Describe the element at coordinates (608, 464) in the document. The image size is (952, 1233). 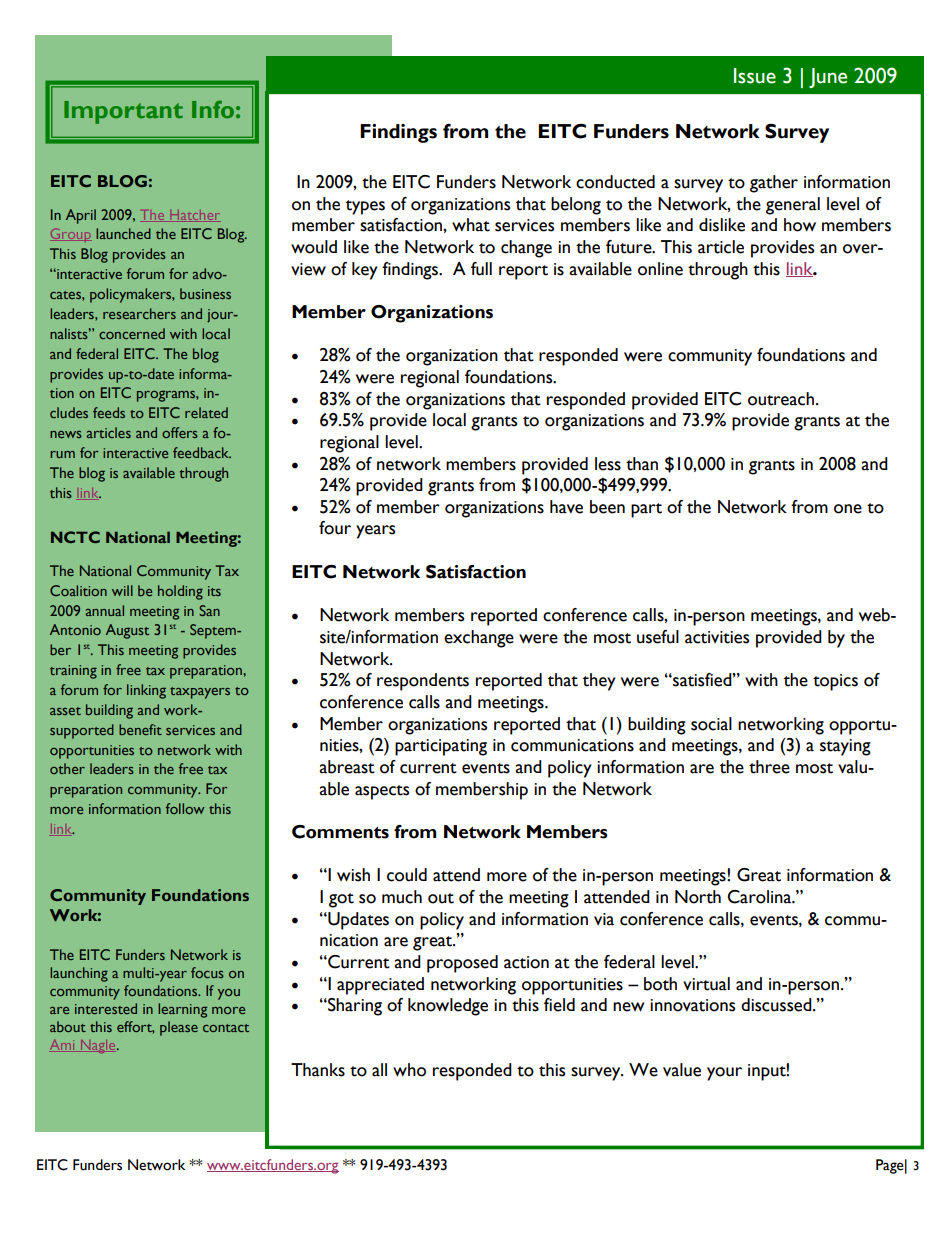
I see `less` at that location.
